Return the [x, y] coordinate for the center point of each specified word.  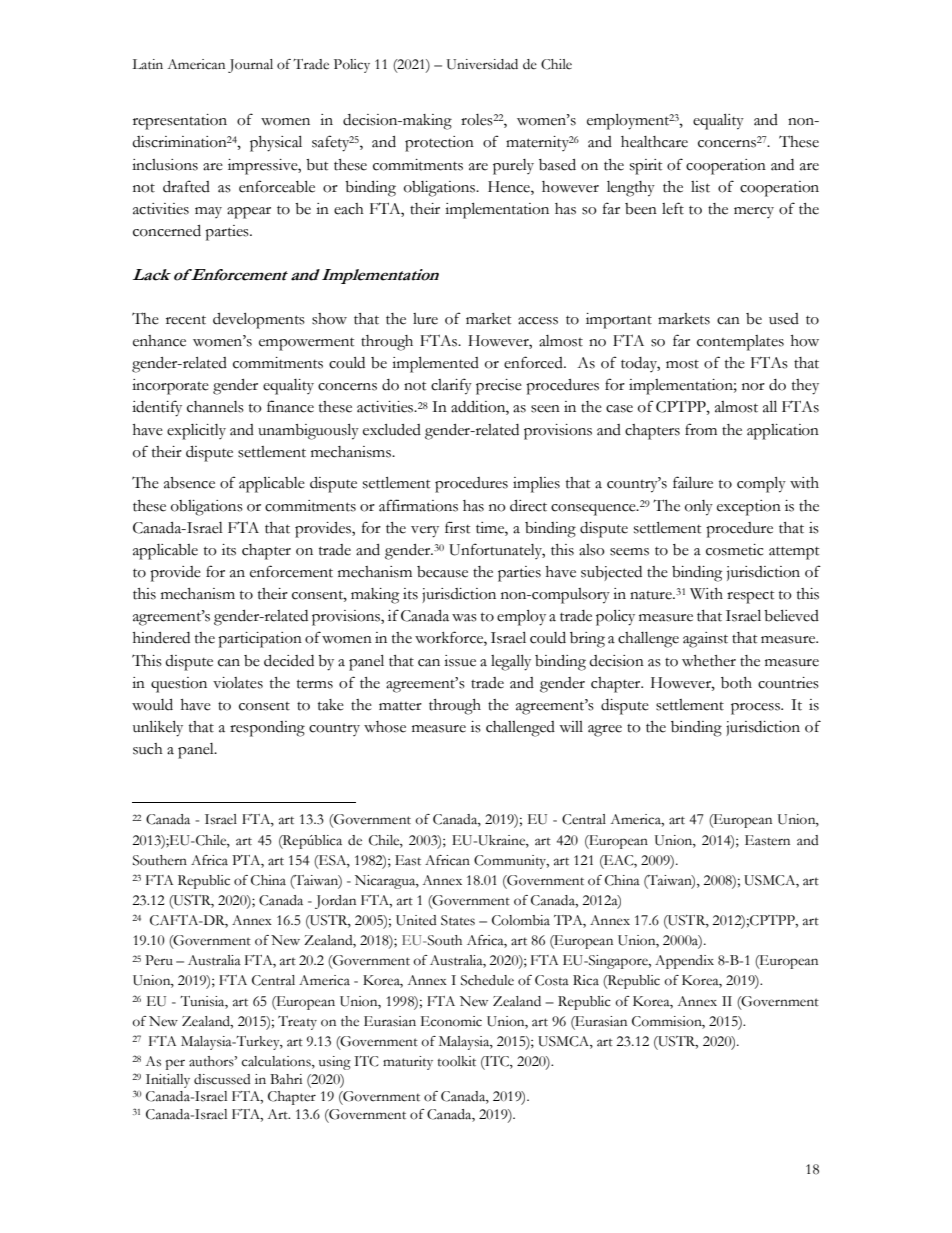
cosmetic [734, 550]
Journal [250, 66]
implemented [435, 365]
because [442, 572]
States [458, 920]
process [756, 709]
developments [259, 321]
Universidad [482, 64]
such [148, 749]
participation [260, 640]
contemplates [740, 343]
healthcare [654, 142]
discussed [222, 1079]
